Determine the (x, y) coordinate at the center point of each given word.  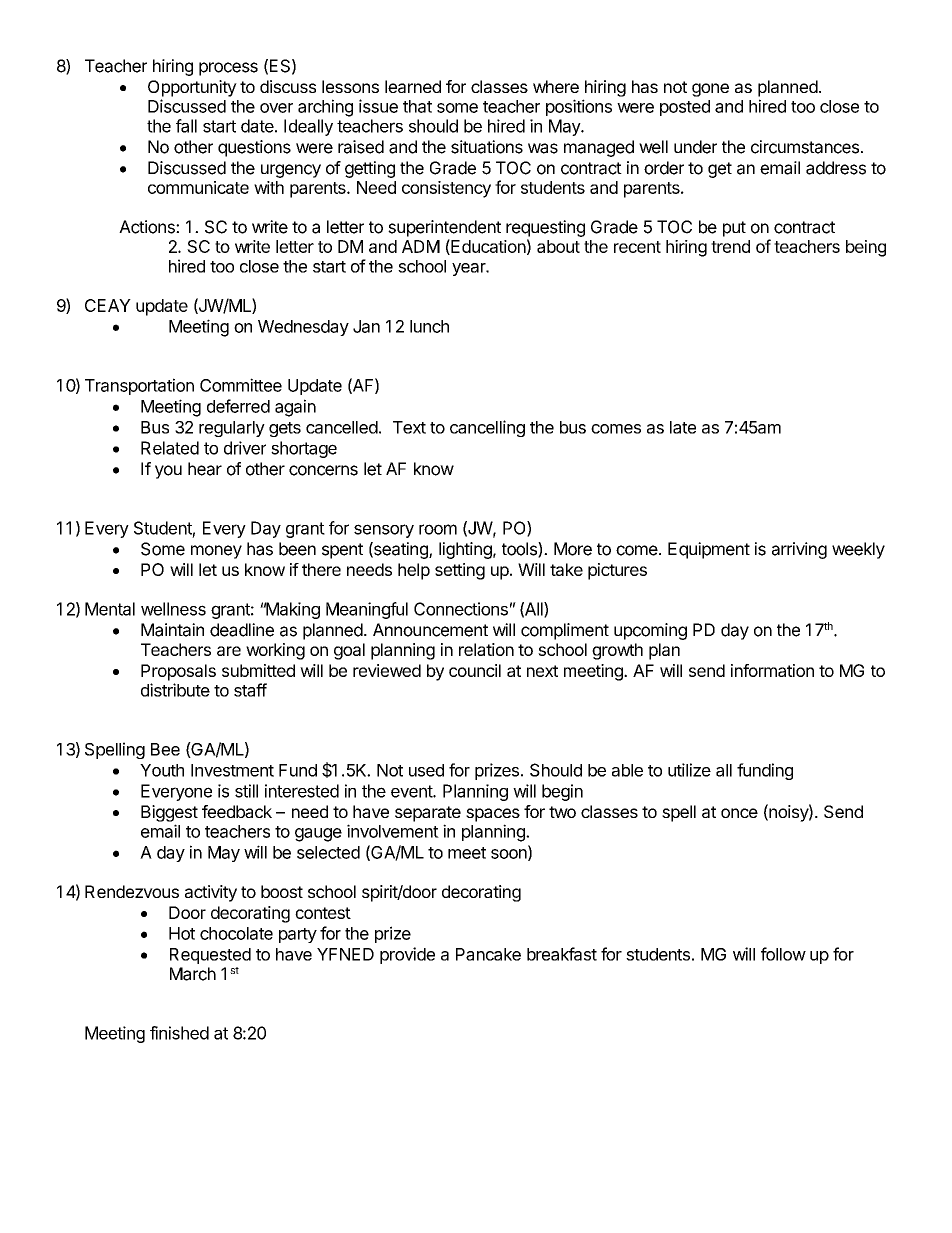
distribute (175, 690)
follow (783, 954)
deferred (238, 406)
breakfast (562, 954)
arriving (799, 550)
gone (710, 90)
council (475, 670)
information (772, 670)
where (556, 86)
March (193, 974)
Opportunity (192, 88)
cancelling (487, 428)
